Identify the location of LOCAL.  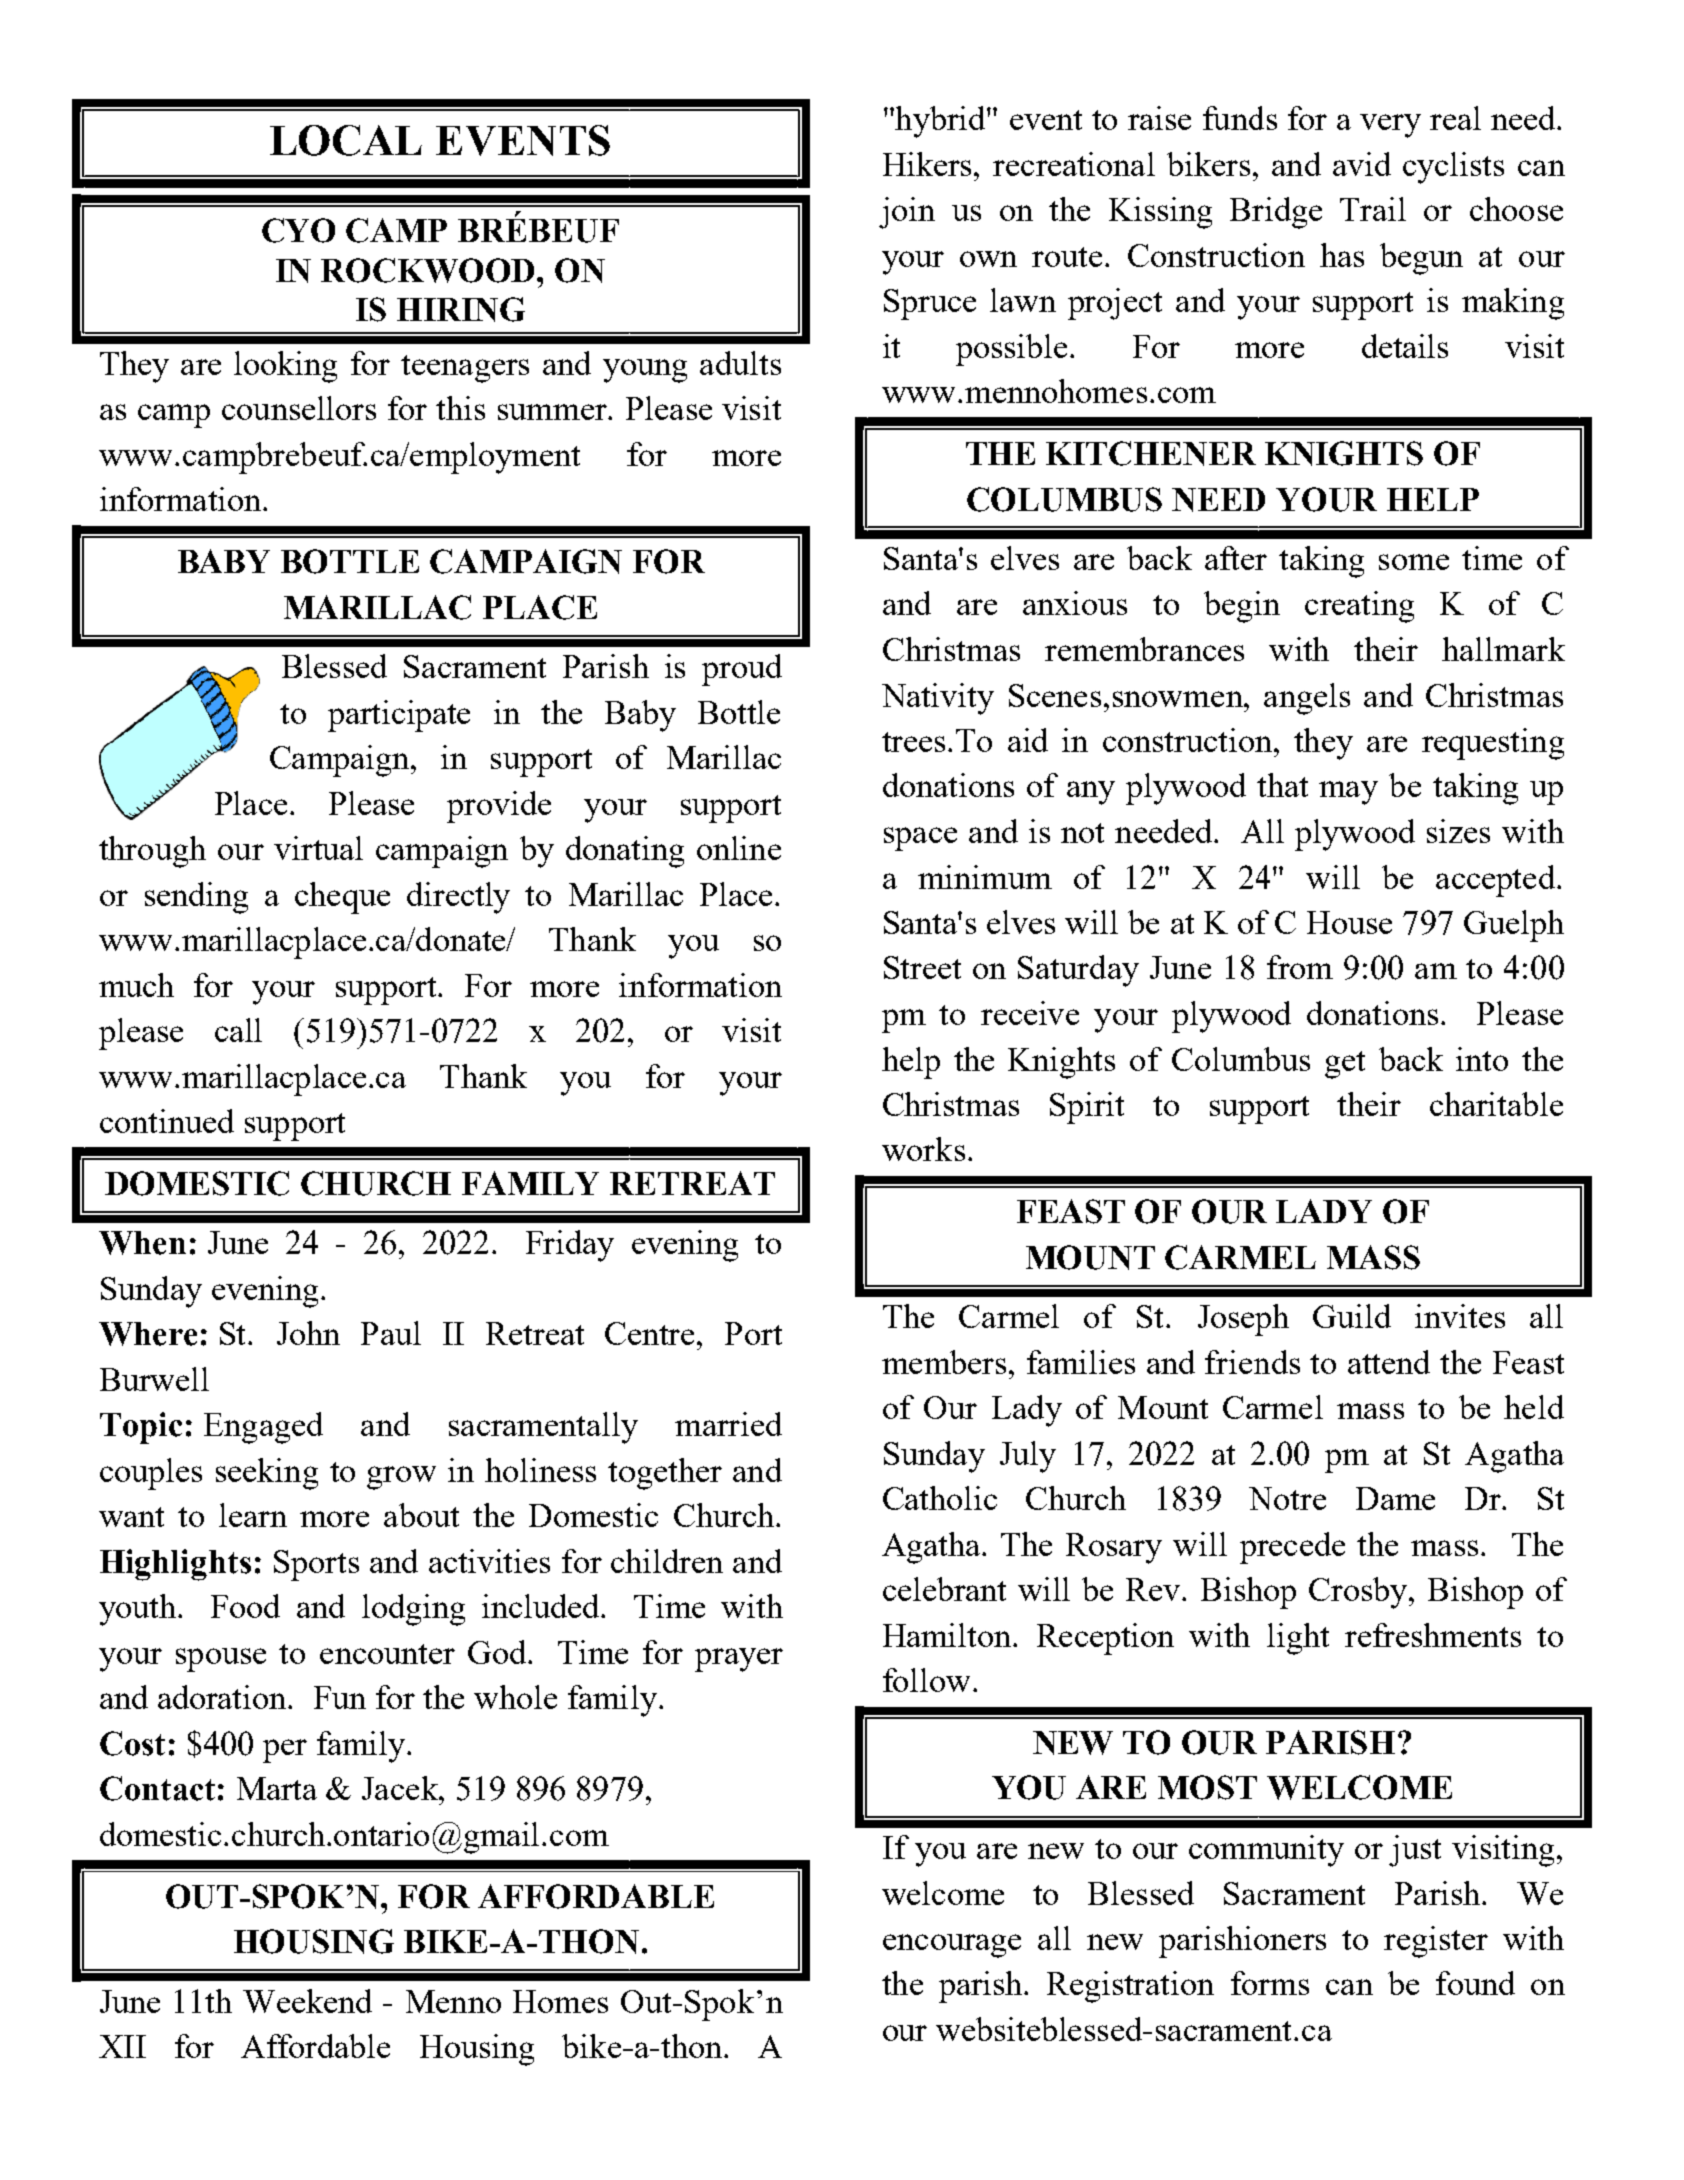
(346, 140).
